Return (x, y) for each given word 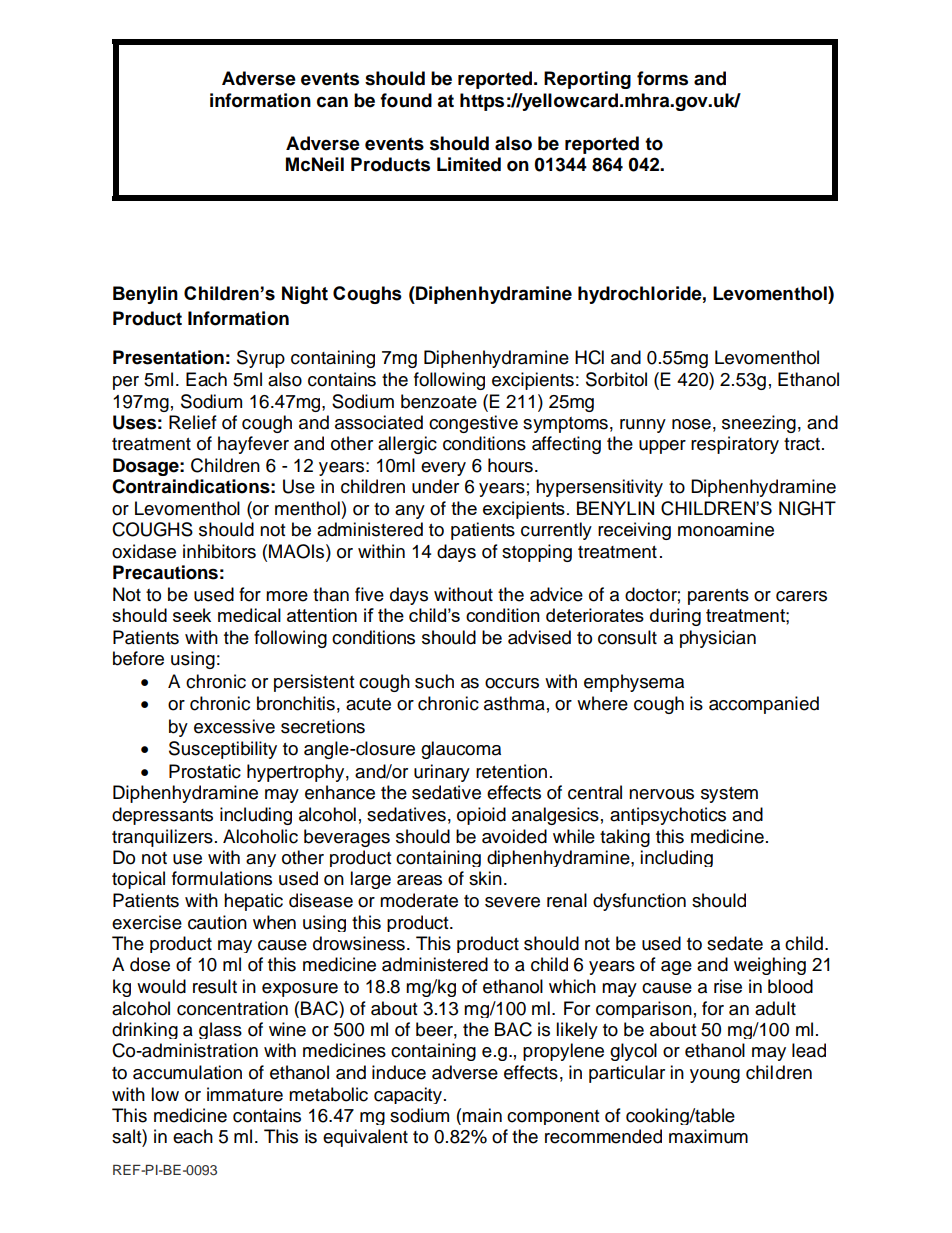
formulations (222, 878)
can (332, 102)
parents (718, 597)
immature (245, 1094)
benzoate (439, 401)
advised (539, 637)
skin (485, 878)
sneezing (759, 424)
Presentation (168, 357)
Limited (469, 164)
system (729, 795)
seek (192, 615)
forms (662, 78)
